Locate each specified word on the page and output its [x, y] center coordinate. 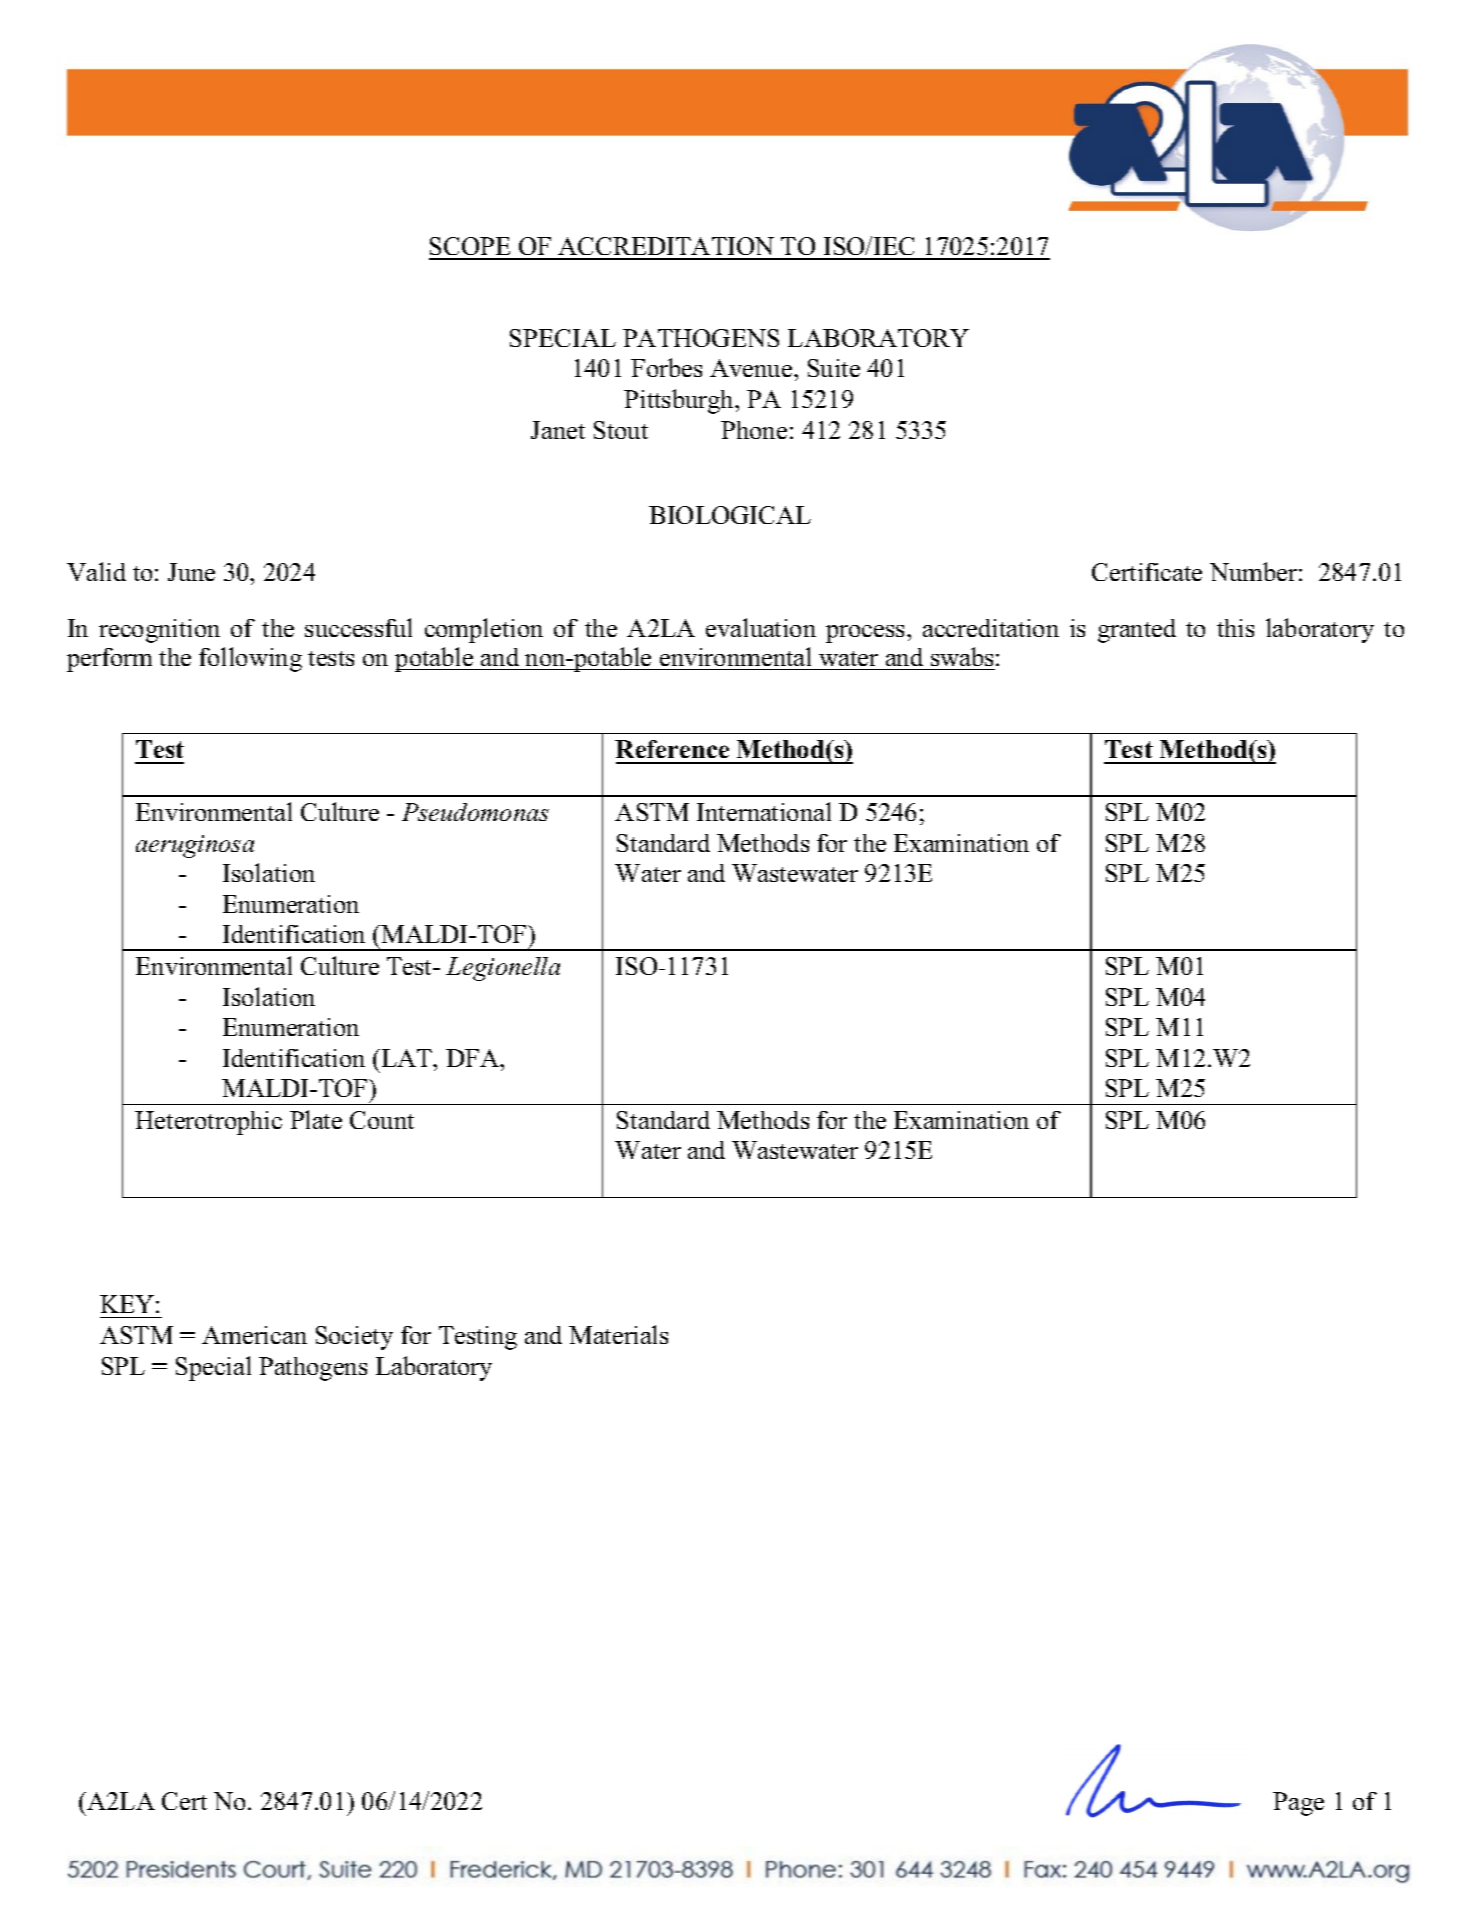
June [191, 572]
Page [1298, 1804]
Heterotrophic [208, 1123]
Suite [834, 368]
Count [382, 1120]
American [254, 1335]
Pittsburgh [680, 401]
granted [1137, 631]
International [764, 811]
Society [354, 1338]
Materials [618, 1334]
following [250, 659]
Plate [316, 1119]
